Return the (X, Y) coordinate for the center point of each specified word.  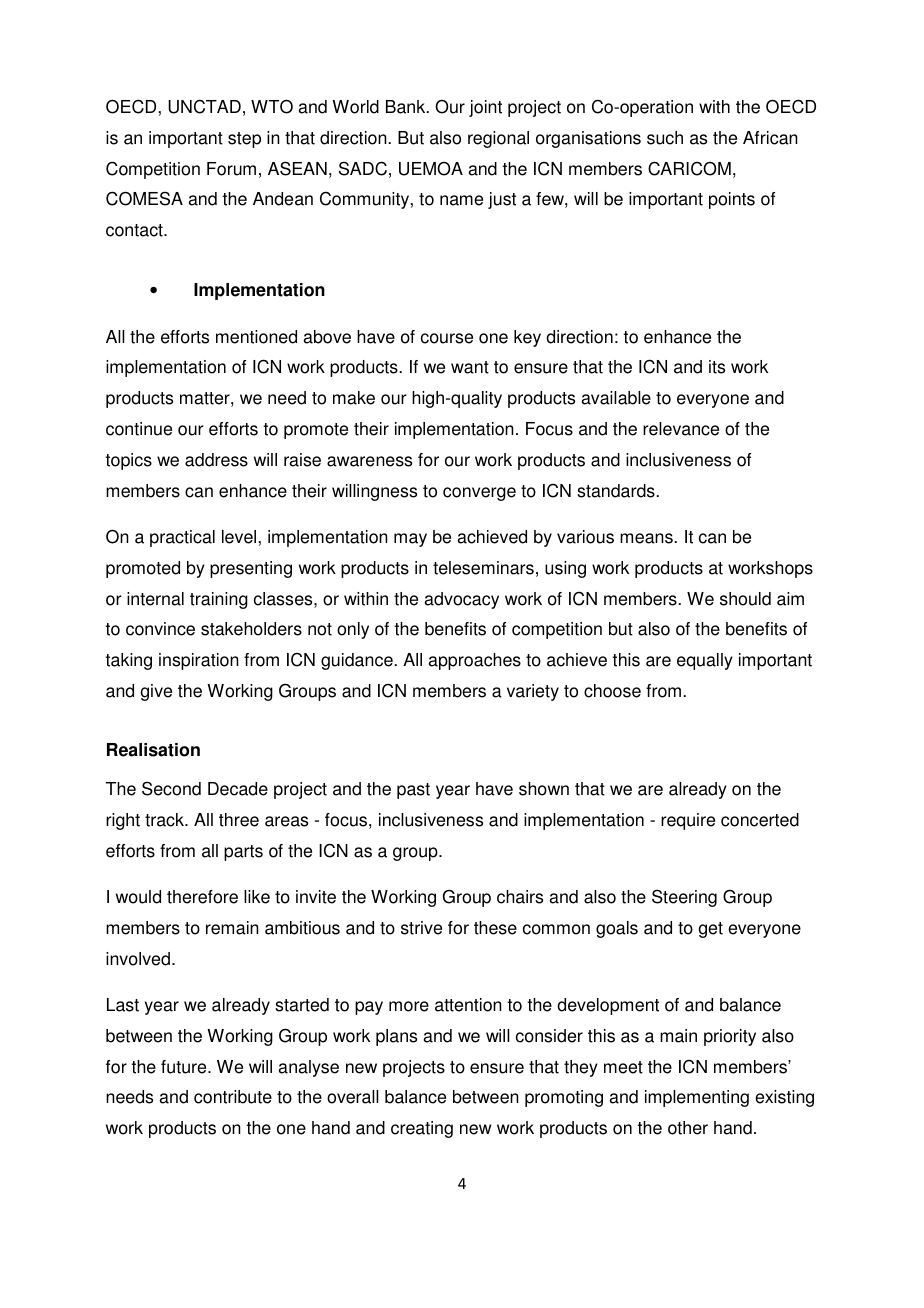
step (244, 140)
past (413, 791)
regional (498, 139)
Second (171, 788)
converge (479, 494)
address (216, 460)
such (665, 138)
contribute (233, 1097)
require (688, 821)
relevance (681, 429)
